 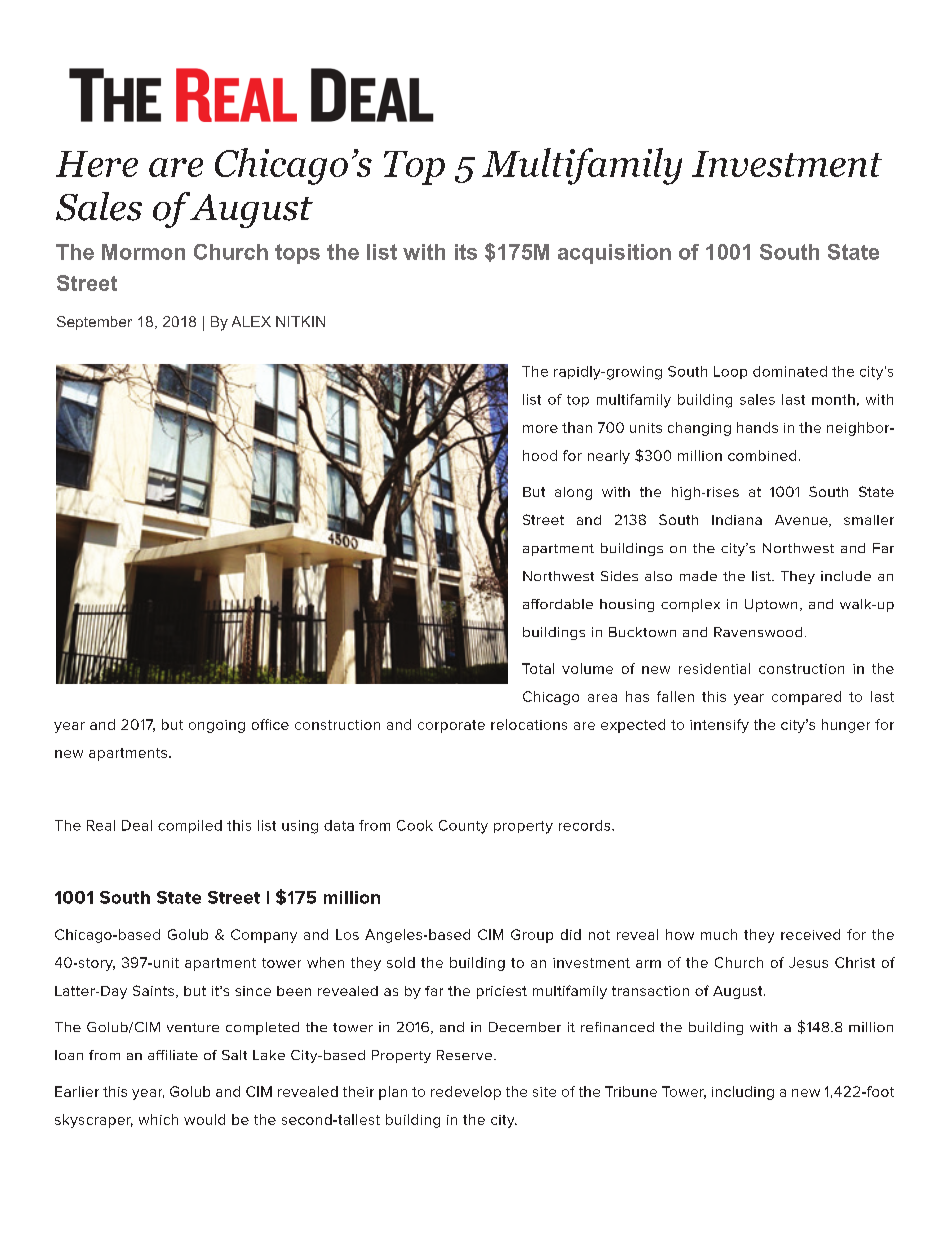 What do you see at coordinates (771, 605) in the page?
I see `Uptown` at bounding box center [771, 605].
